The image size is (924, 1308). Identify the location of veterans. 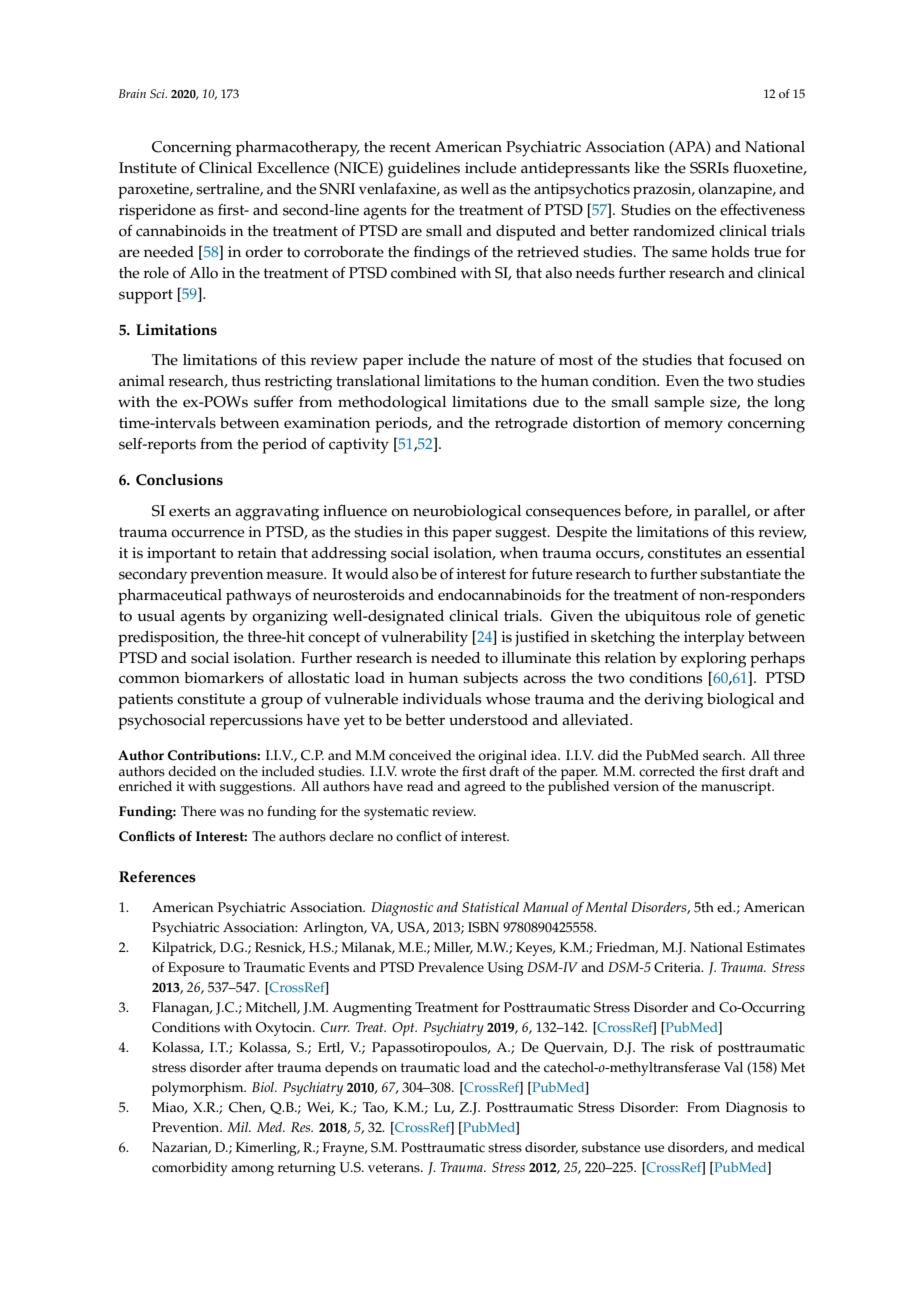
(395, 1168).
